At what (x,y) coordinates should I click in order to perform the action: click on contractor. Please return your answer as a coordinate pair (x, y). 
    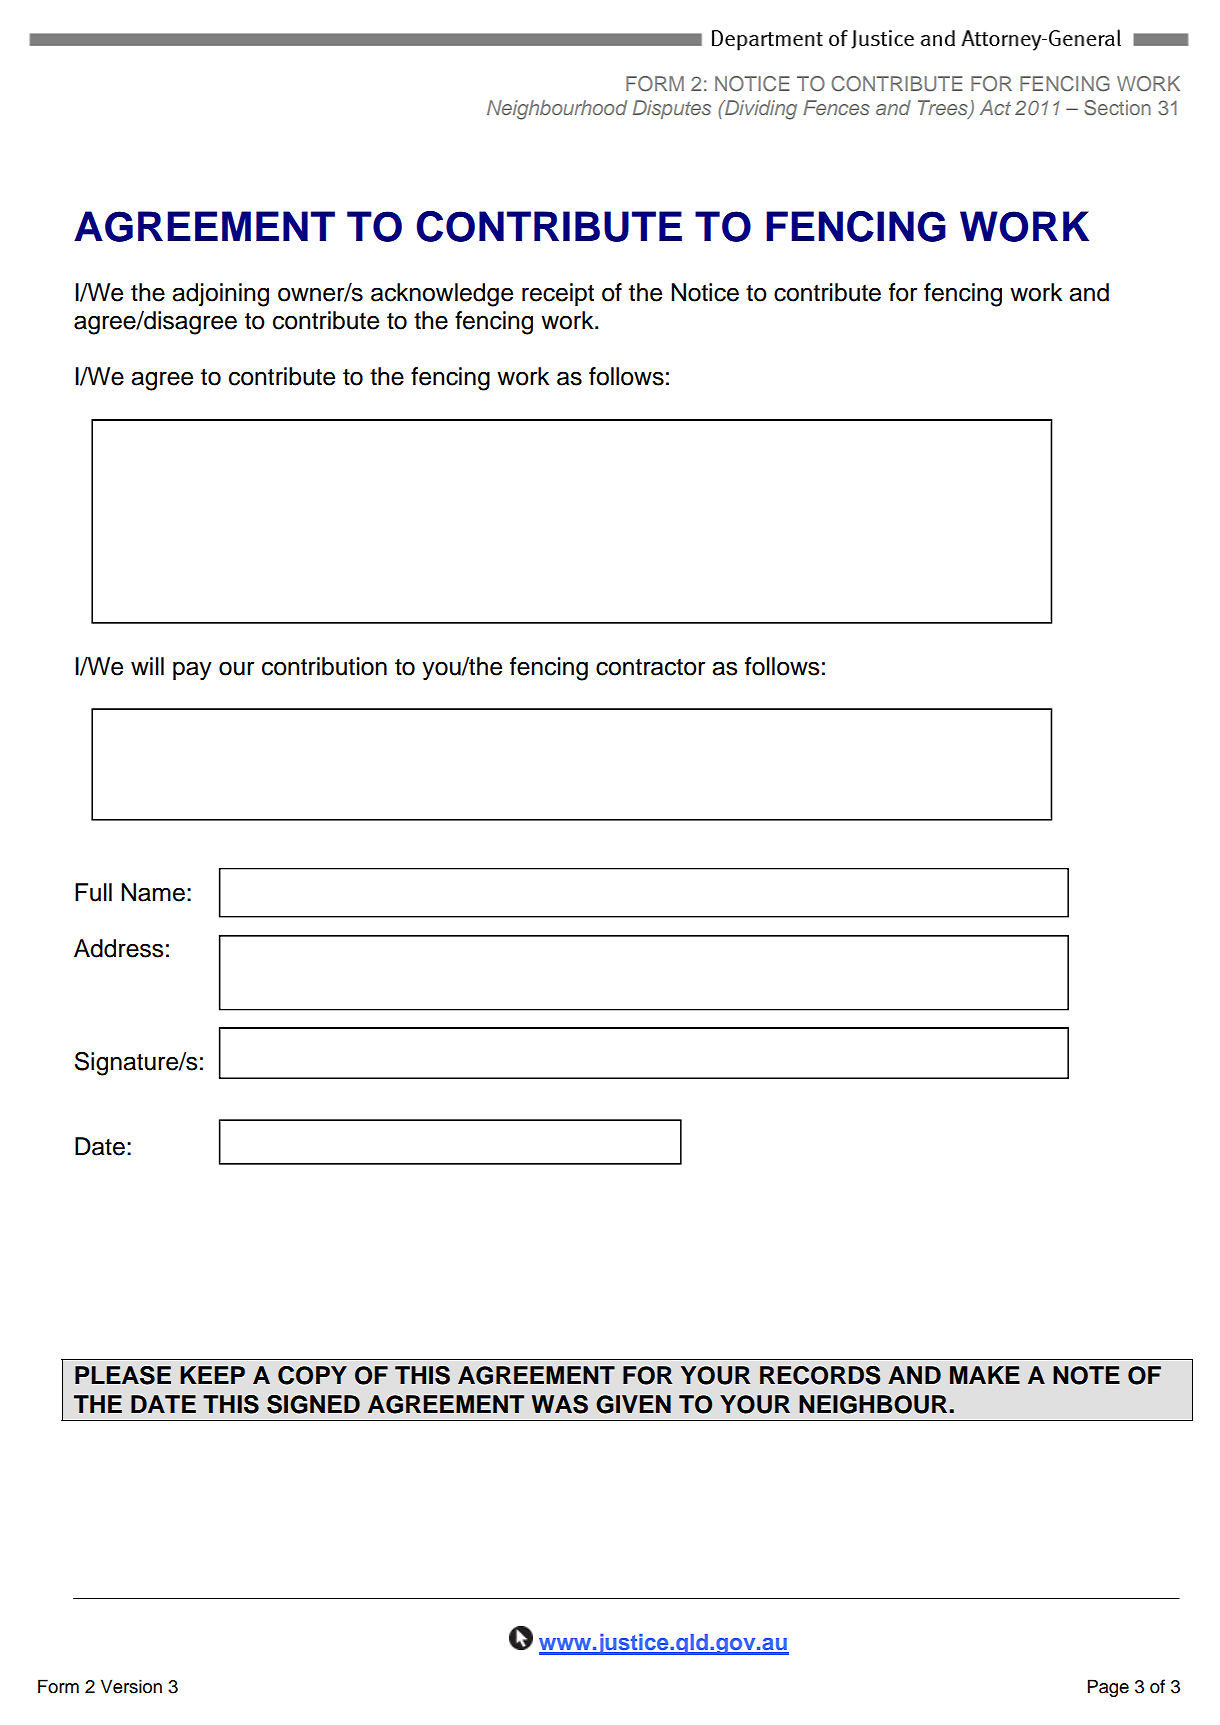
    Looking at the image, I should click on (650, 667).
